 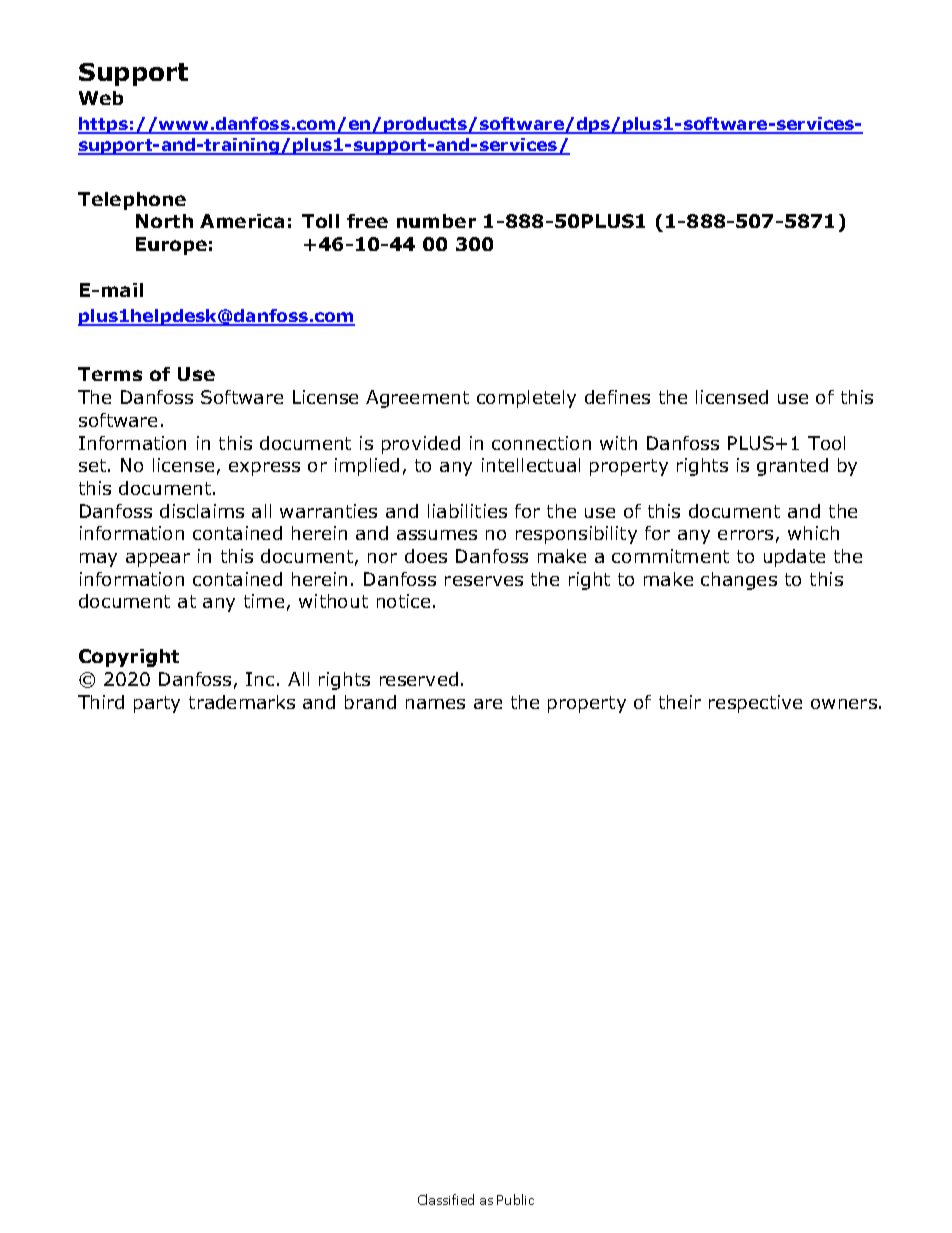 What do you see at coordinates (446, 1199) in the screenshot?
I see `Classified` at bounding box center [446, 1199].
